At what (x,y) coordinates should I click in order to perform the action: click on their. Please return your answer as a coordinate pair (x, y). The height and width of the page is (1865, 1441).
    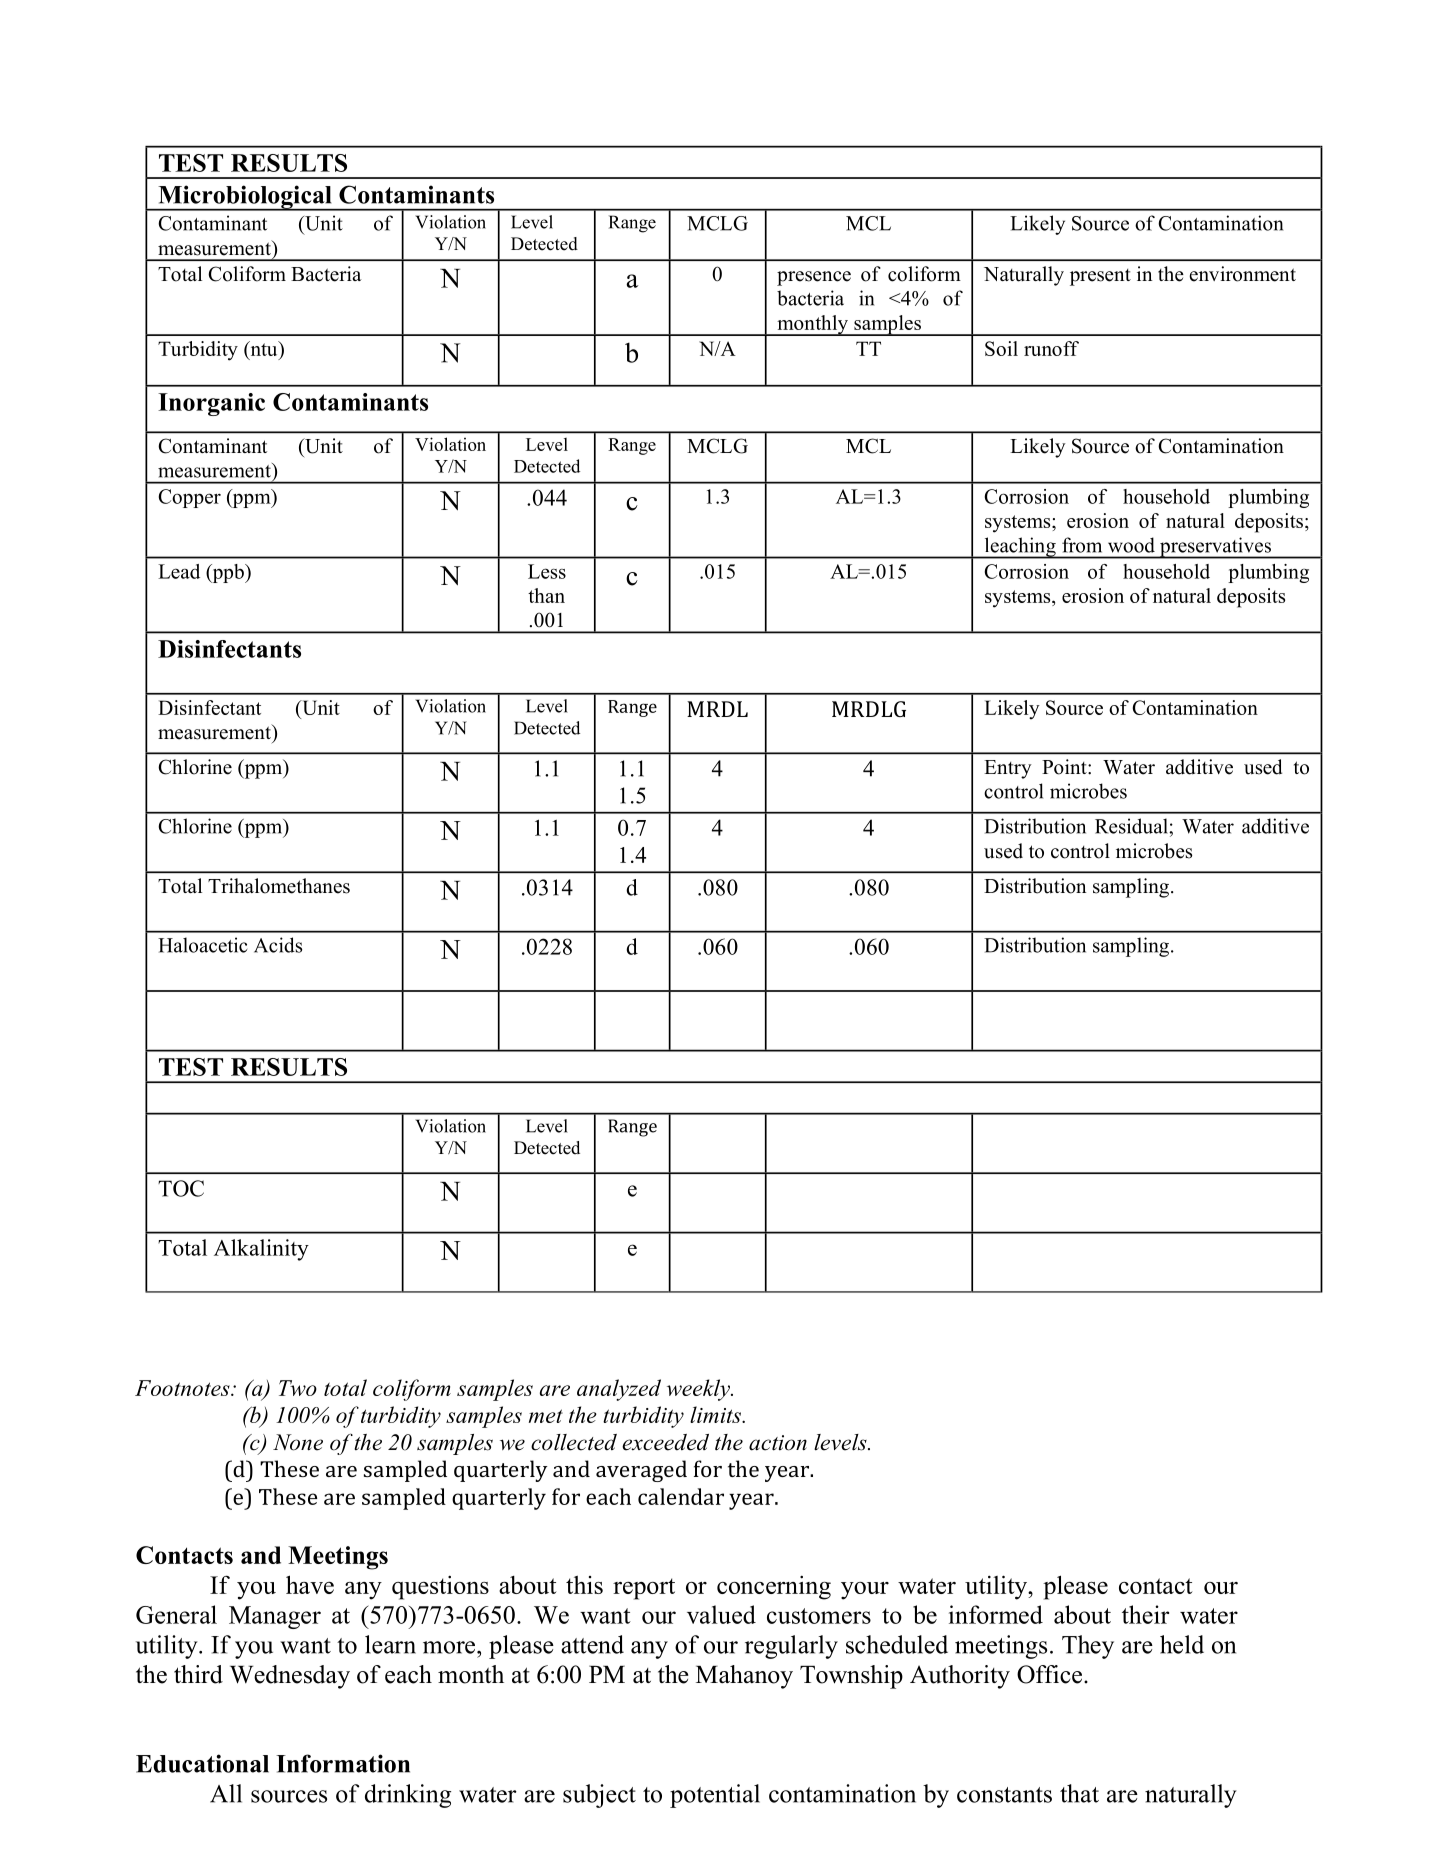
    Looking at the image, I should click on (1145, 1614).
